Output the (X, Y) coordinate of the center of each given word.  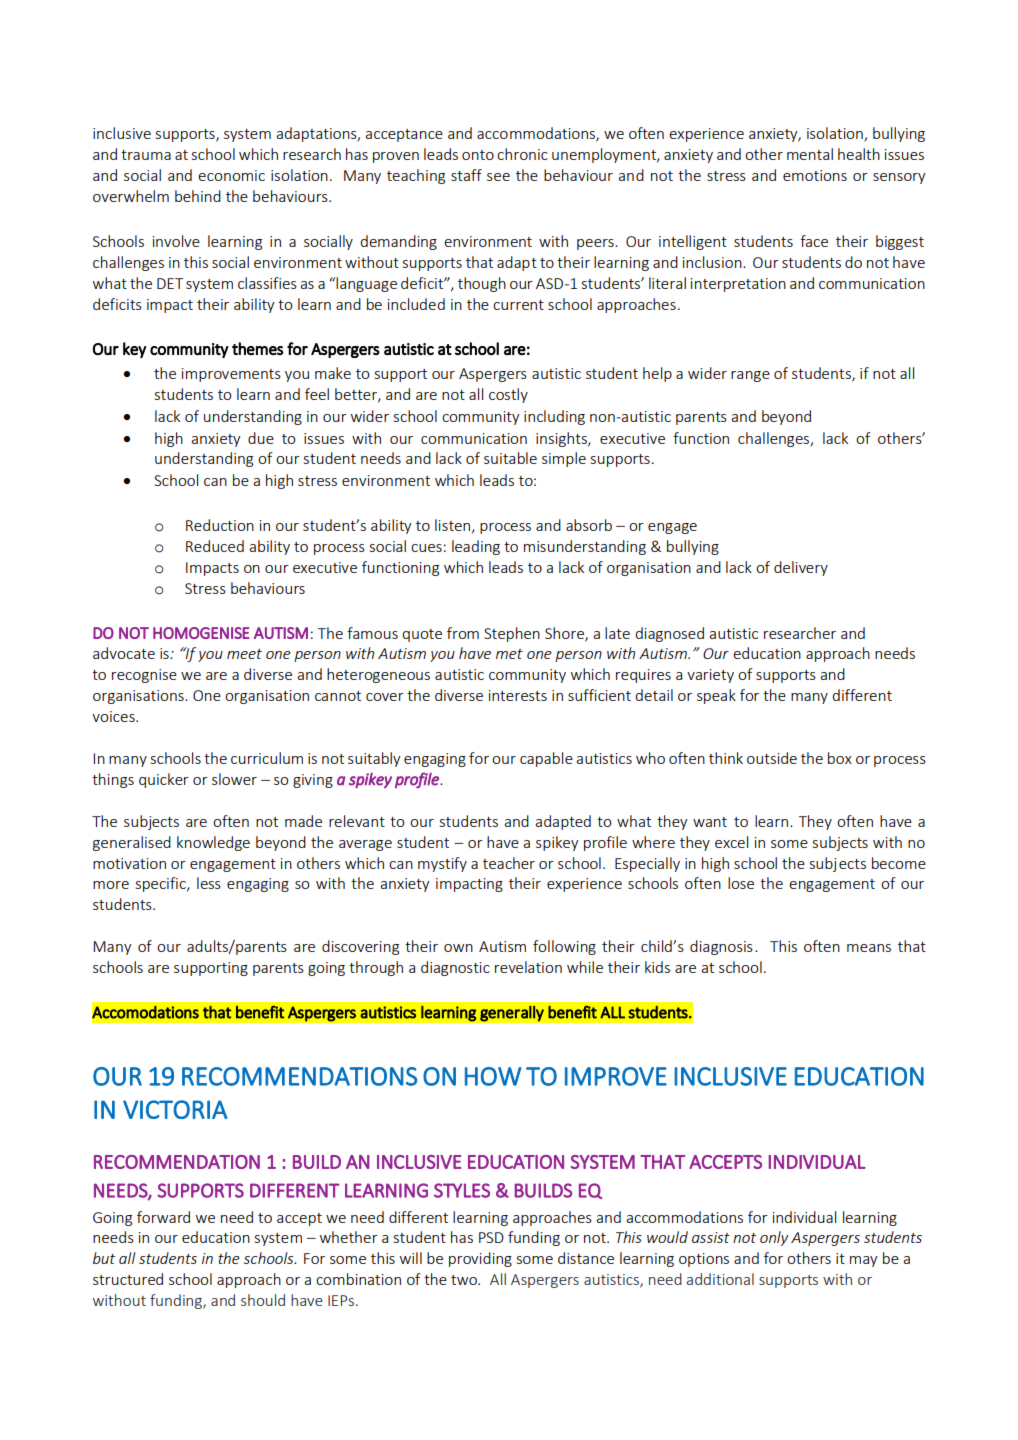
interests (518, 695)
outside (772, 758)
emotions (815, 175)
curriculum (267, 758)
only (774, 1238)
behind (198, 196)
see (498, 177)
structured (128, 1279)
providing (480, 1259)
